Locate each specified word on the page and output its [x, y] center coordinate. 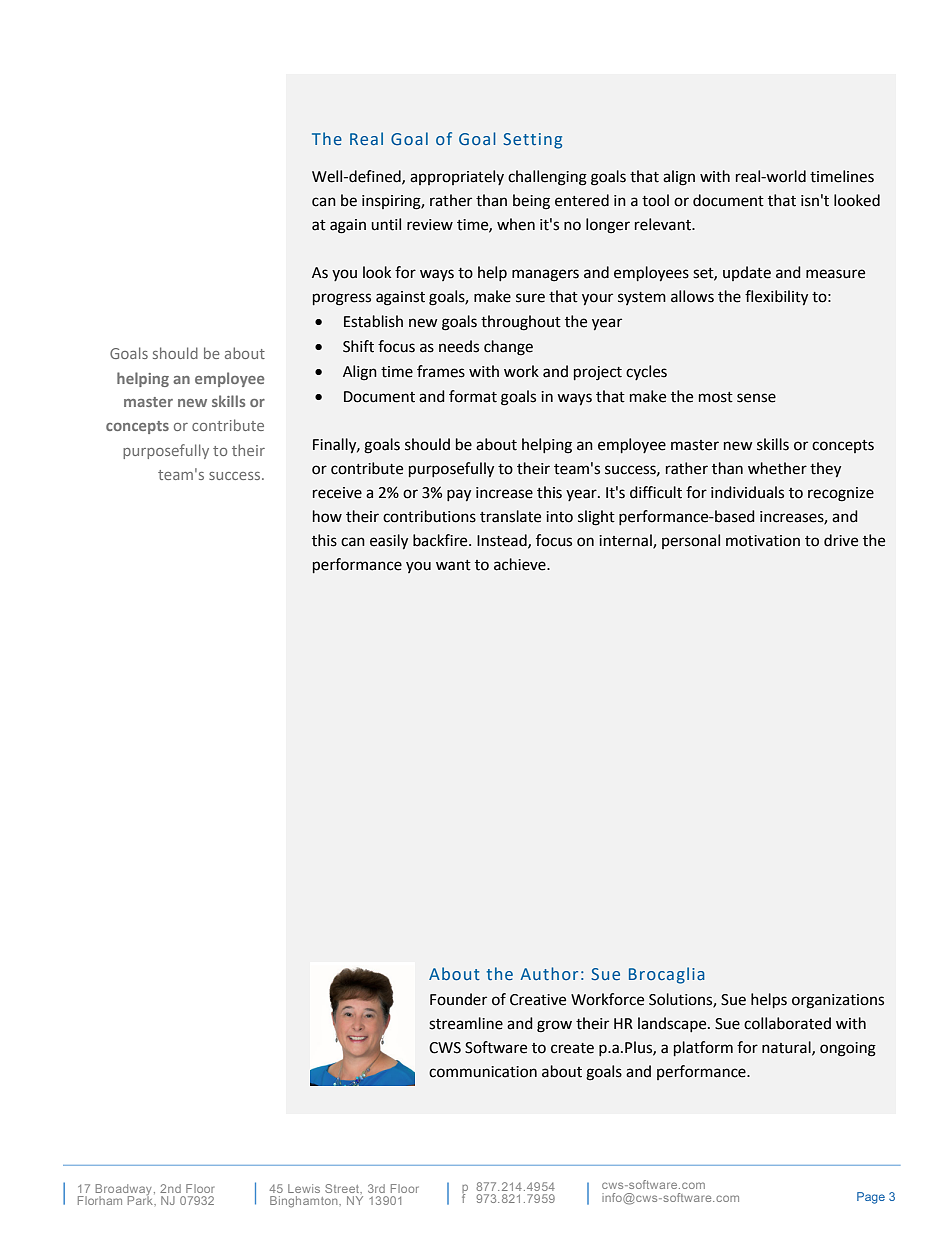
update [747, 273]
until [386, 224]
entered [582, 200]
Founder [458, 999]
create [572, 1048]
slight [596, 518]
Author [549, 973]
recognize [841, 494]
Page [871, 1198]
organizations [838, 1001]
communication [483, 1072]
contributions [429, 516]
